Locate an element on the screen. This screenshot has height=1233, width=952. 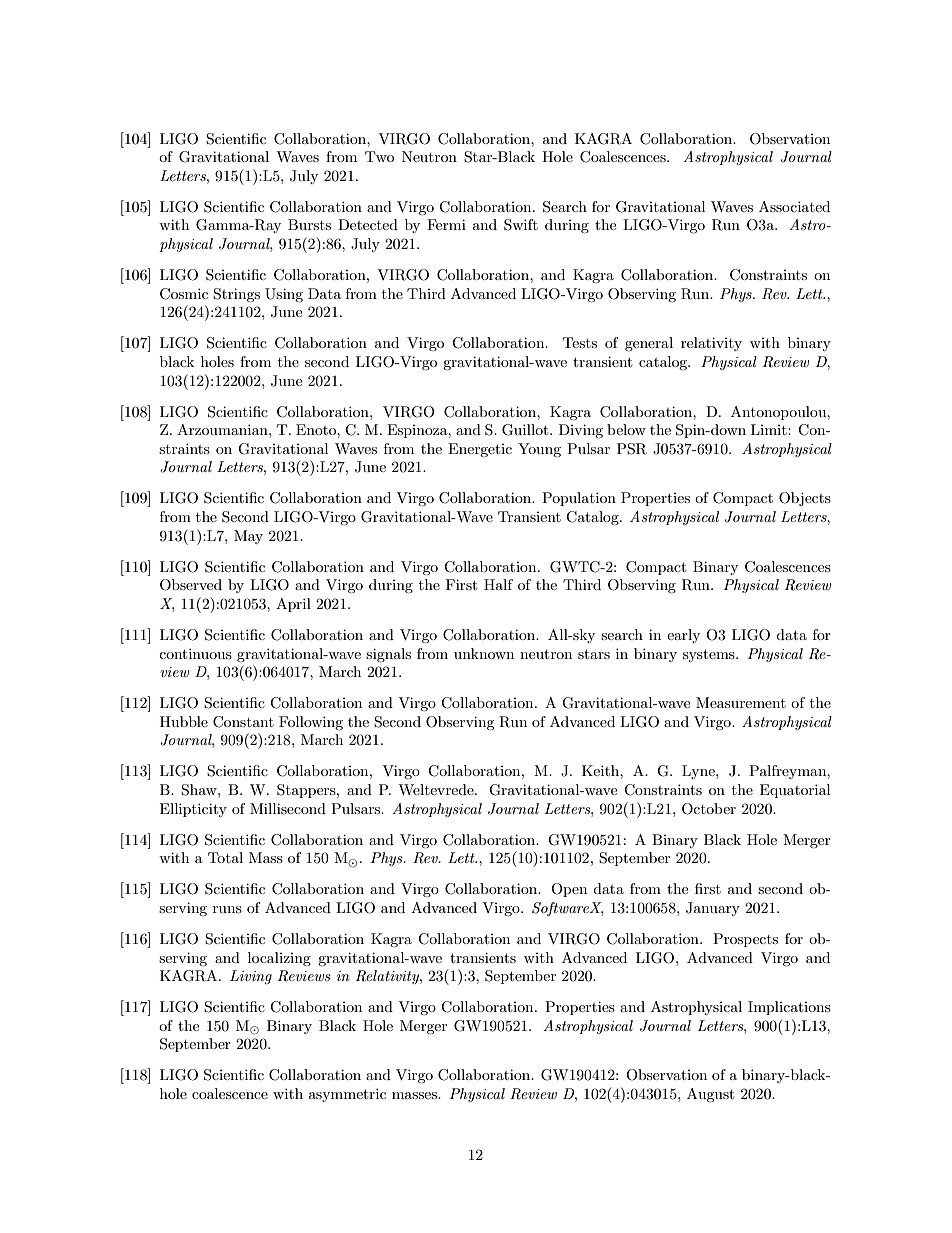
Energetic is located at coordinates (480, 450).
